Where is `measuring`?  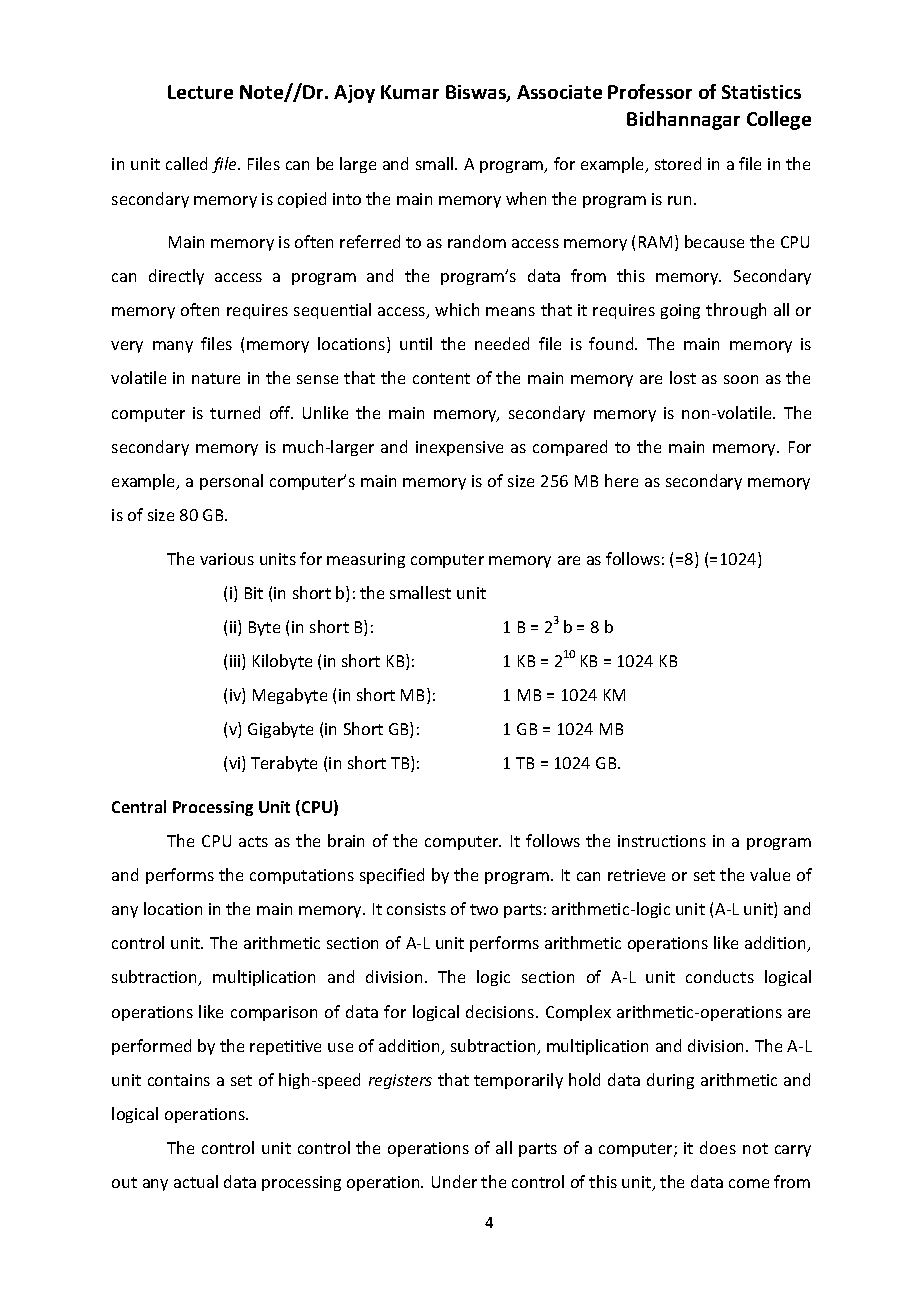 measuring is located at coordinates (366, 560).
